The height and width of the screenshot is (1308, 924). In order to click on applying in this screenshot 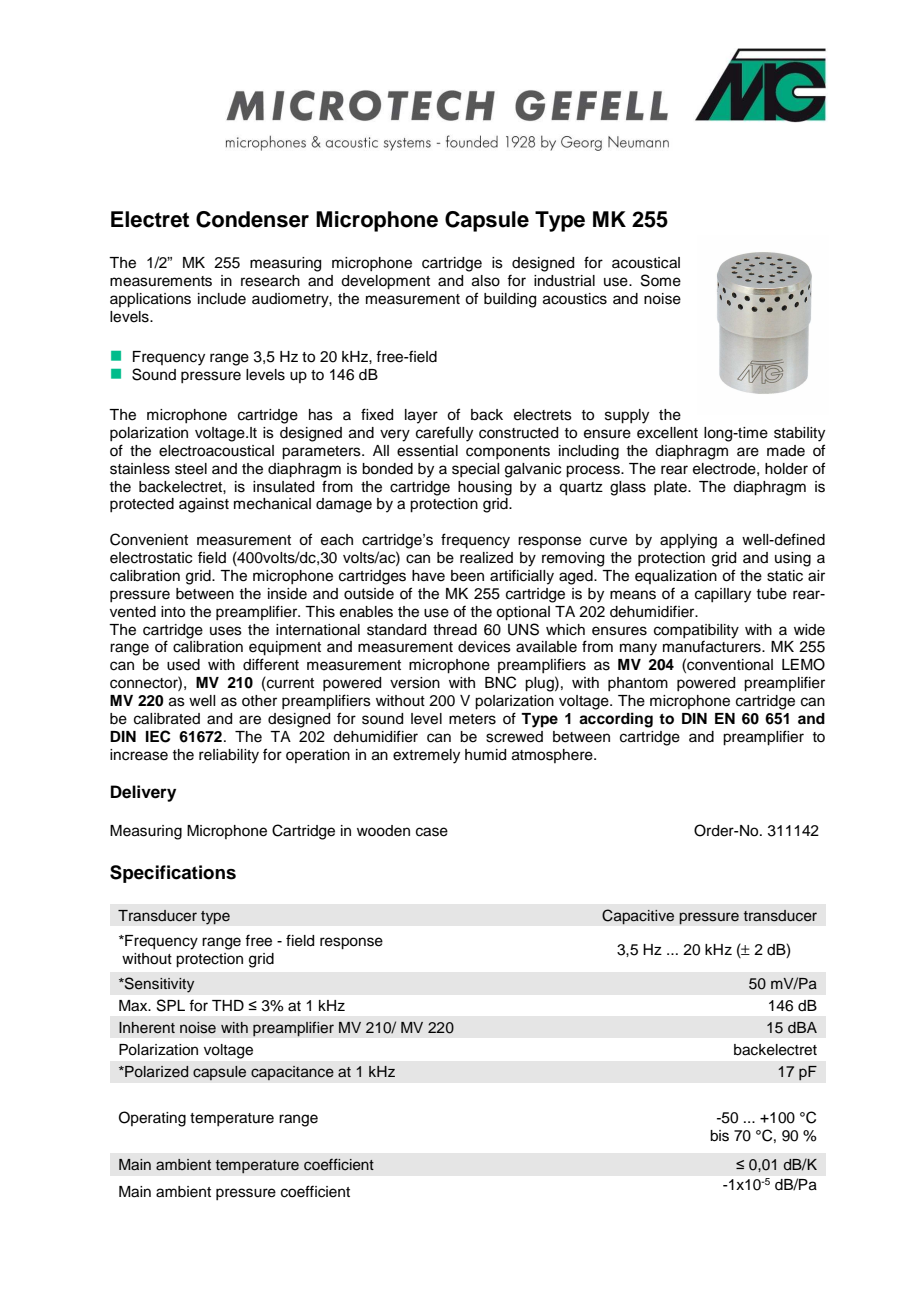, I will do `click(688, 541)`.
